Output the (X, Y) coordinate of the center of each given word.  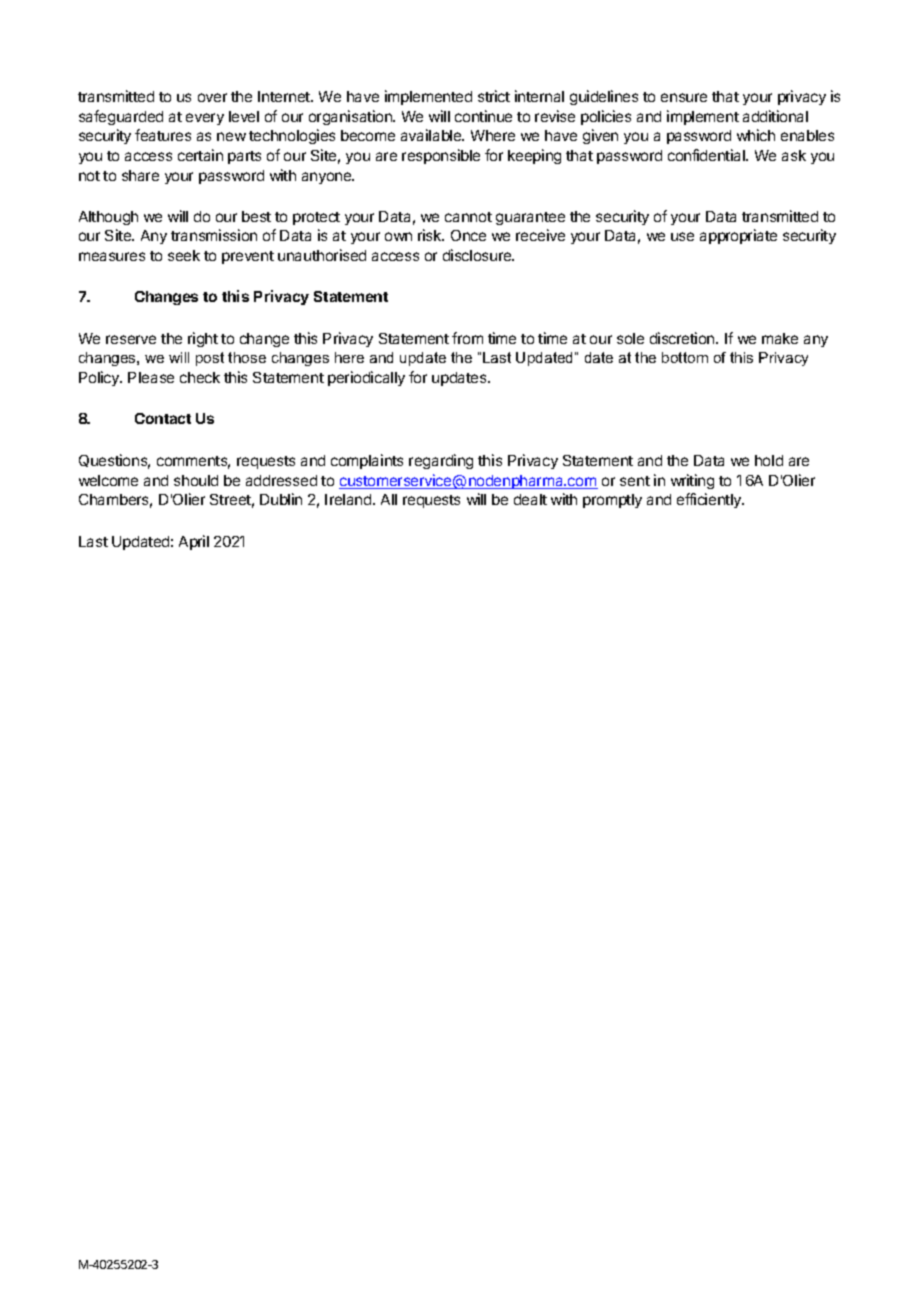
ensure (684, 97)
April (194, 542)
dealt (530, 499)
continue (483, 116)
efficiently (710, 500)
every (205, 119)
